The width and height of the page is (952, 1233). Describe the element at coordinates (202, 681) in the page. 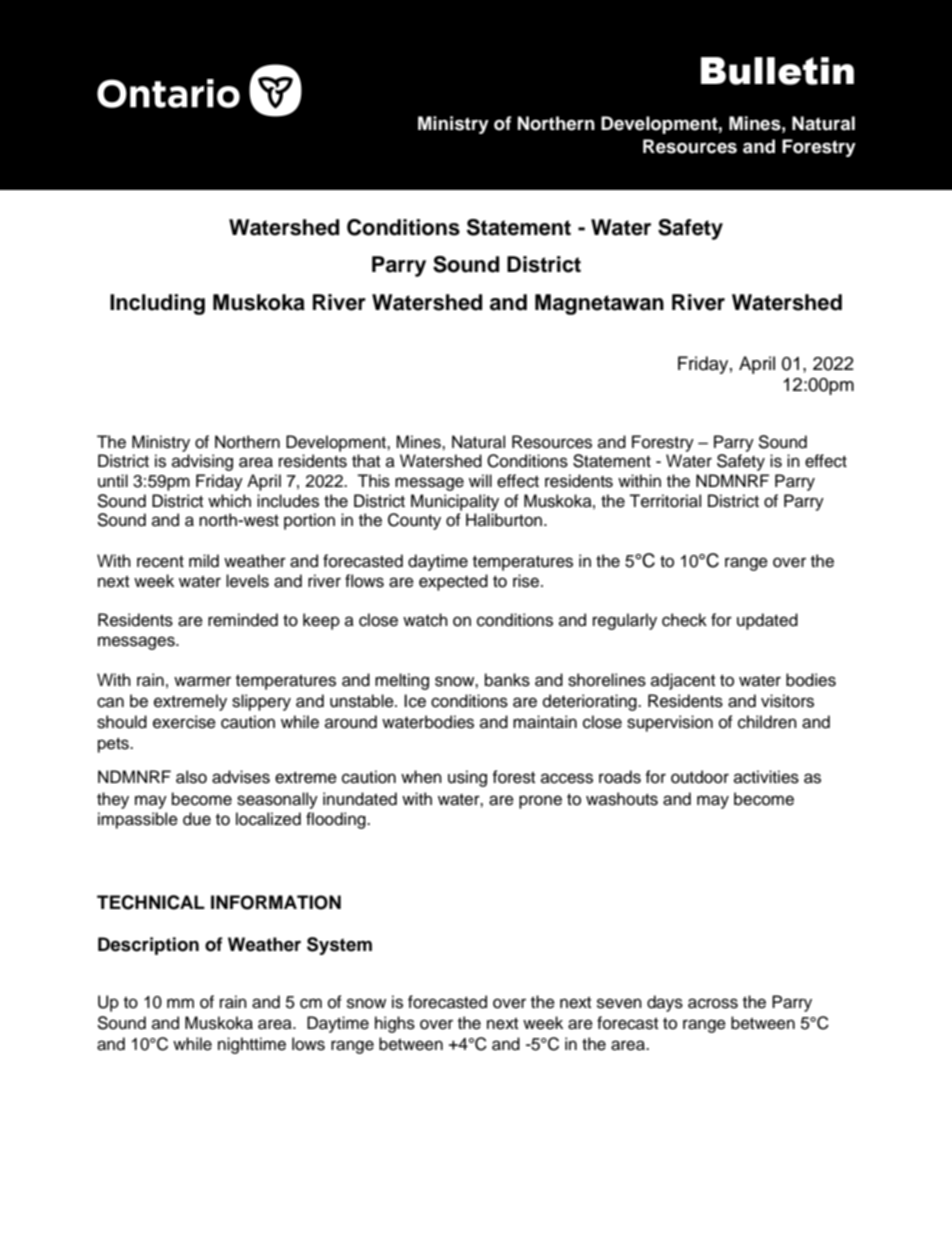

I see `warmer` at that location.
